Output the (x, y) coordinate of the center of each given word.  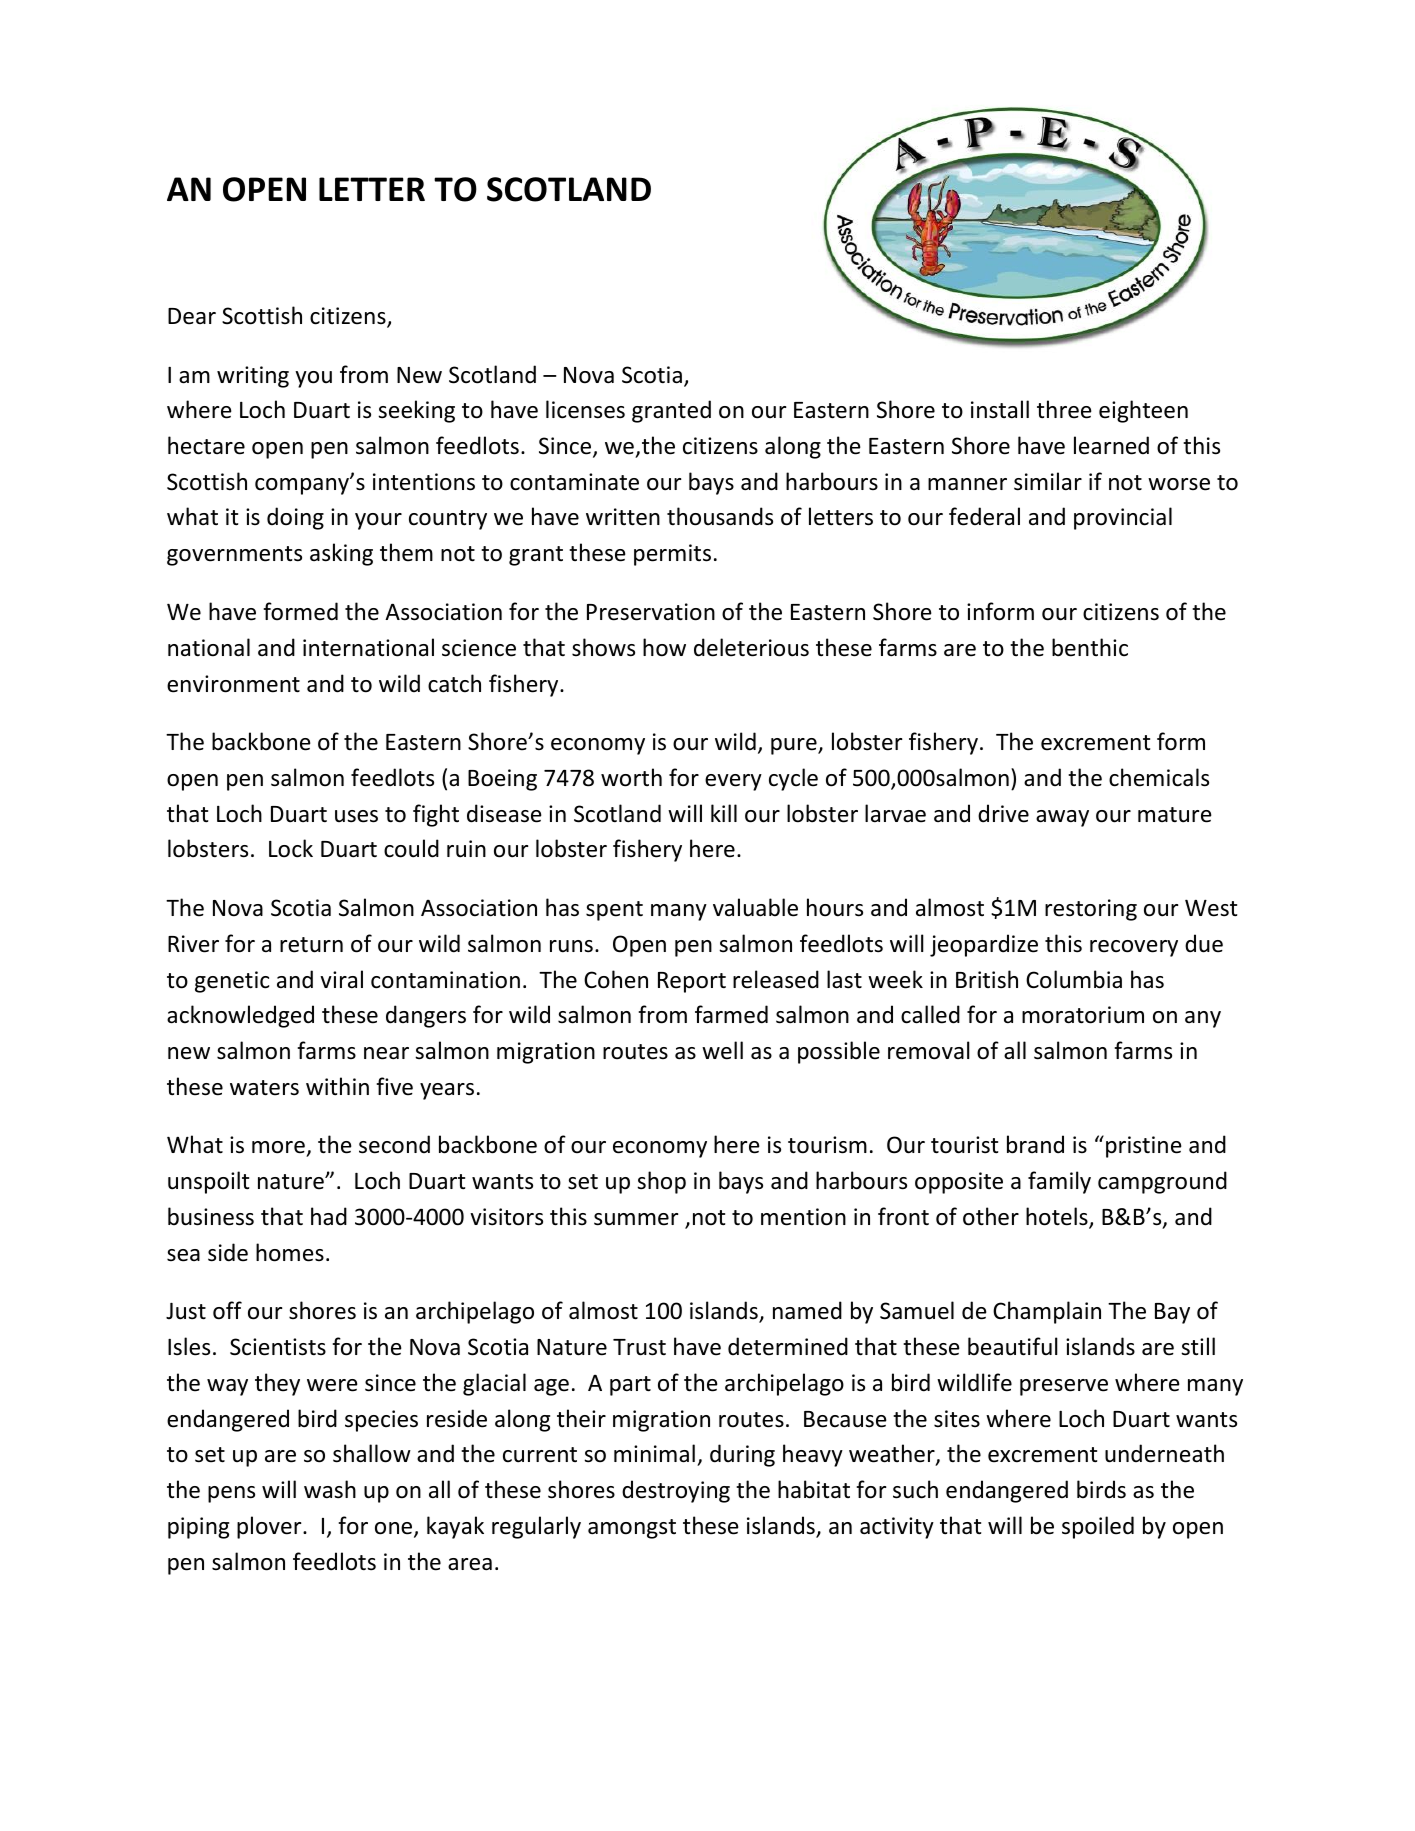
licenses (585, 409)
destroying (676, 1491)
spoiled (1098, 1527)
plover (270, 1527)
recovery (1134, 948)
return (311, 945)
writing (253, 377)
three (1064, 409)
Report (692, 982)
